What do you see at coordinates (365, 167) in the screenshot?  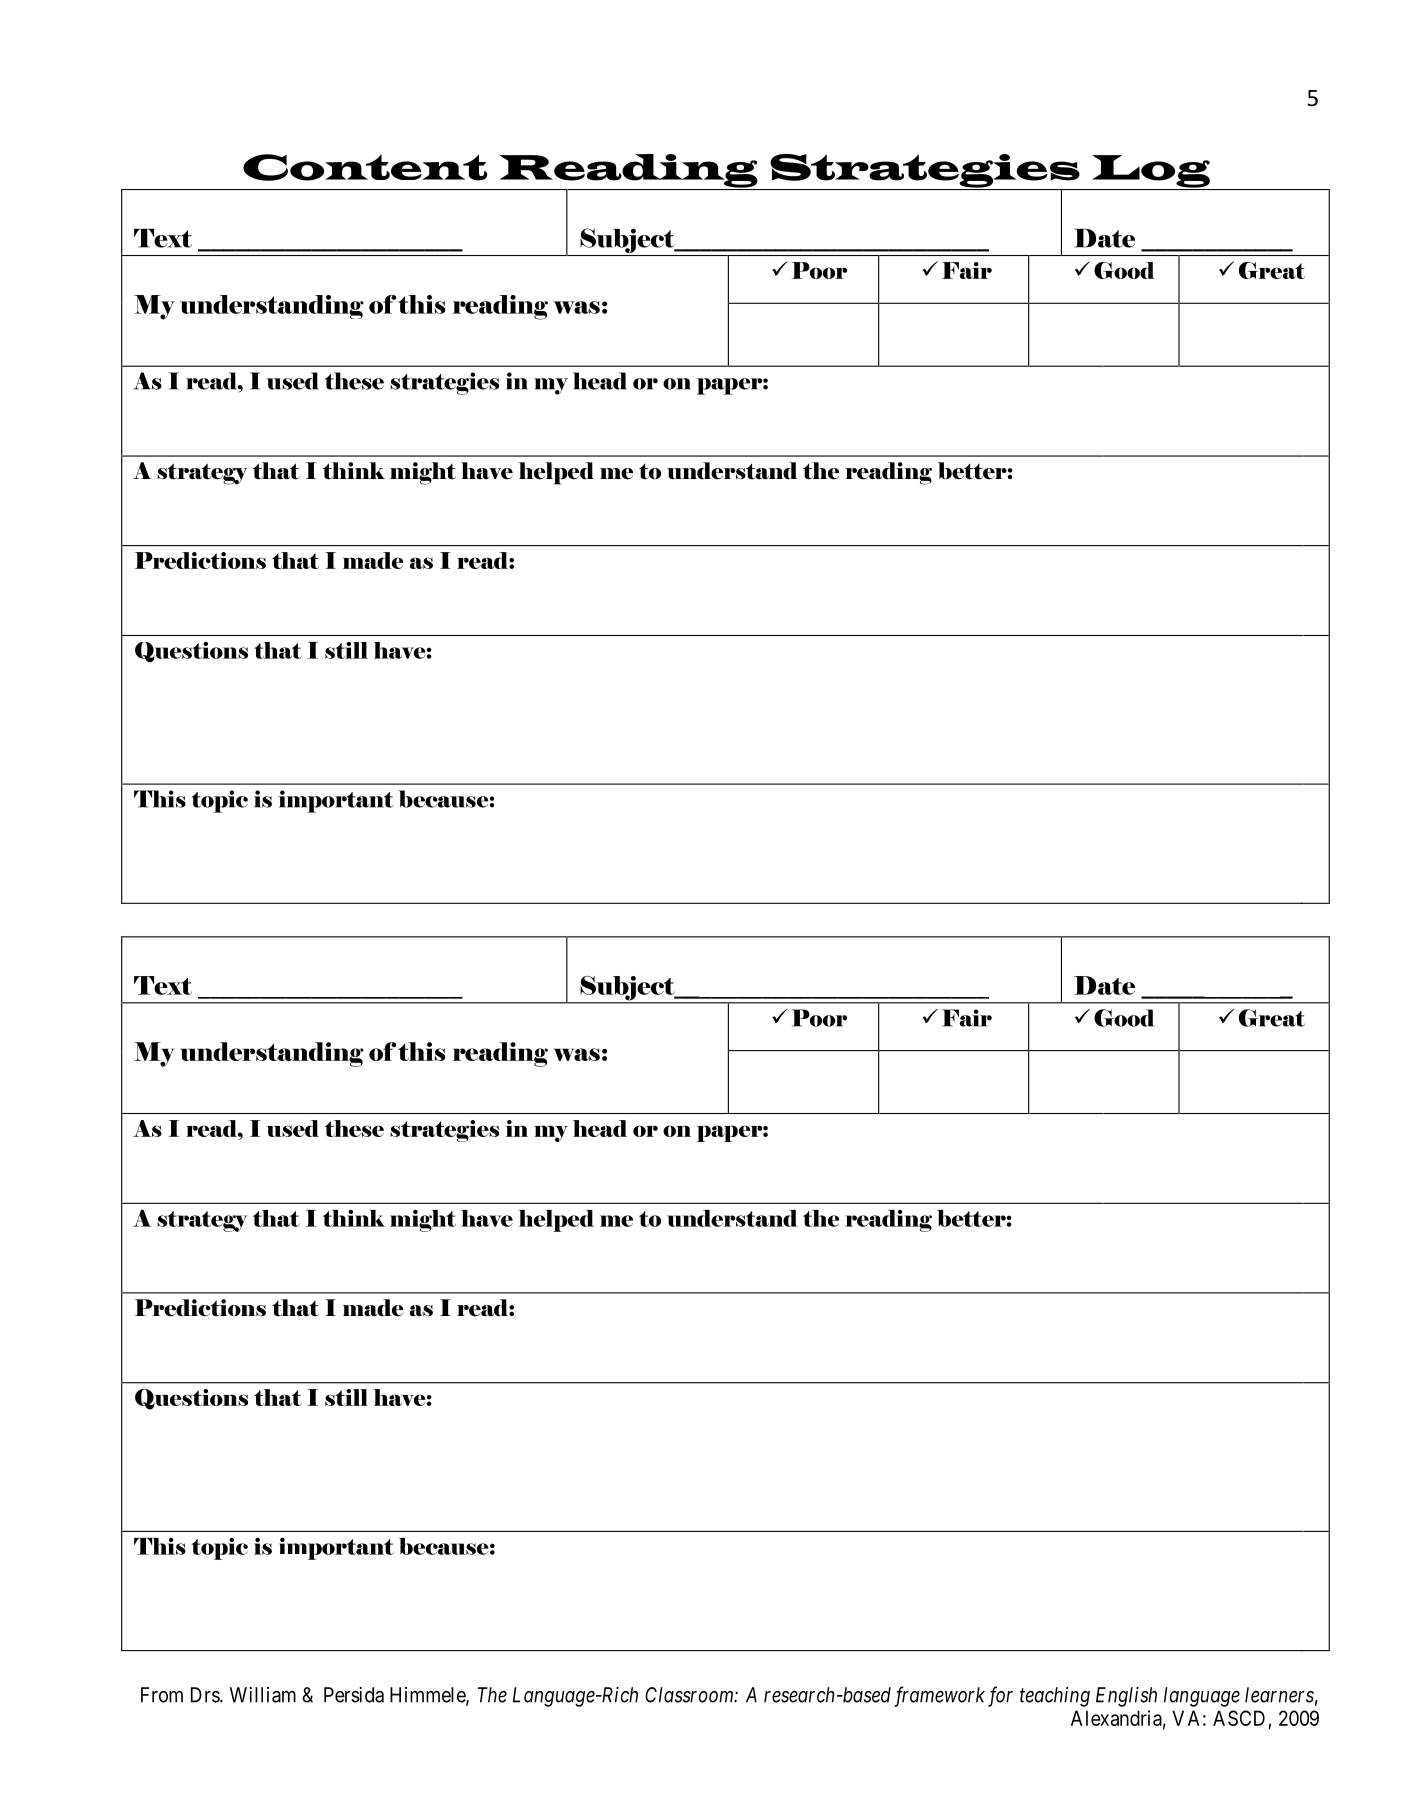 I see `Content` at bounding box center [365, 167].
